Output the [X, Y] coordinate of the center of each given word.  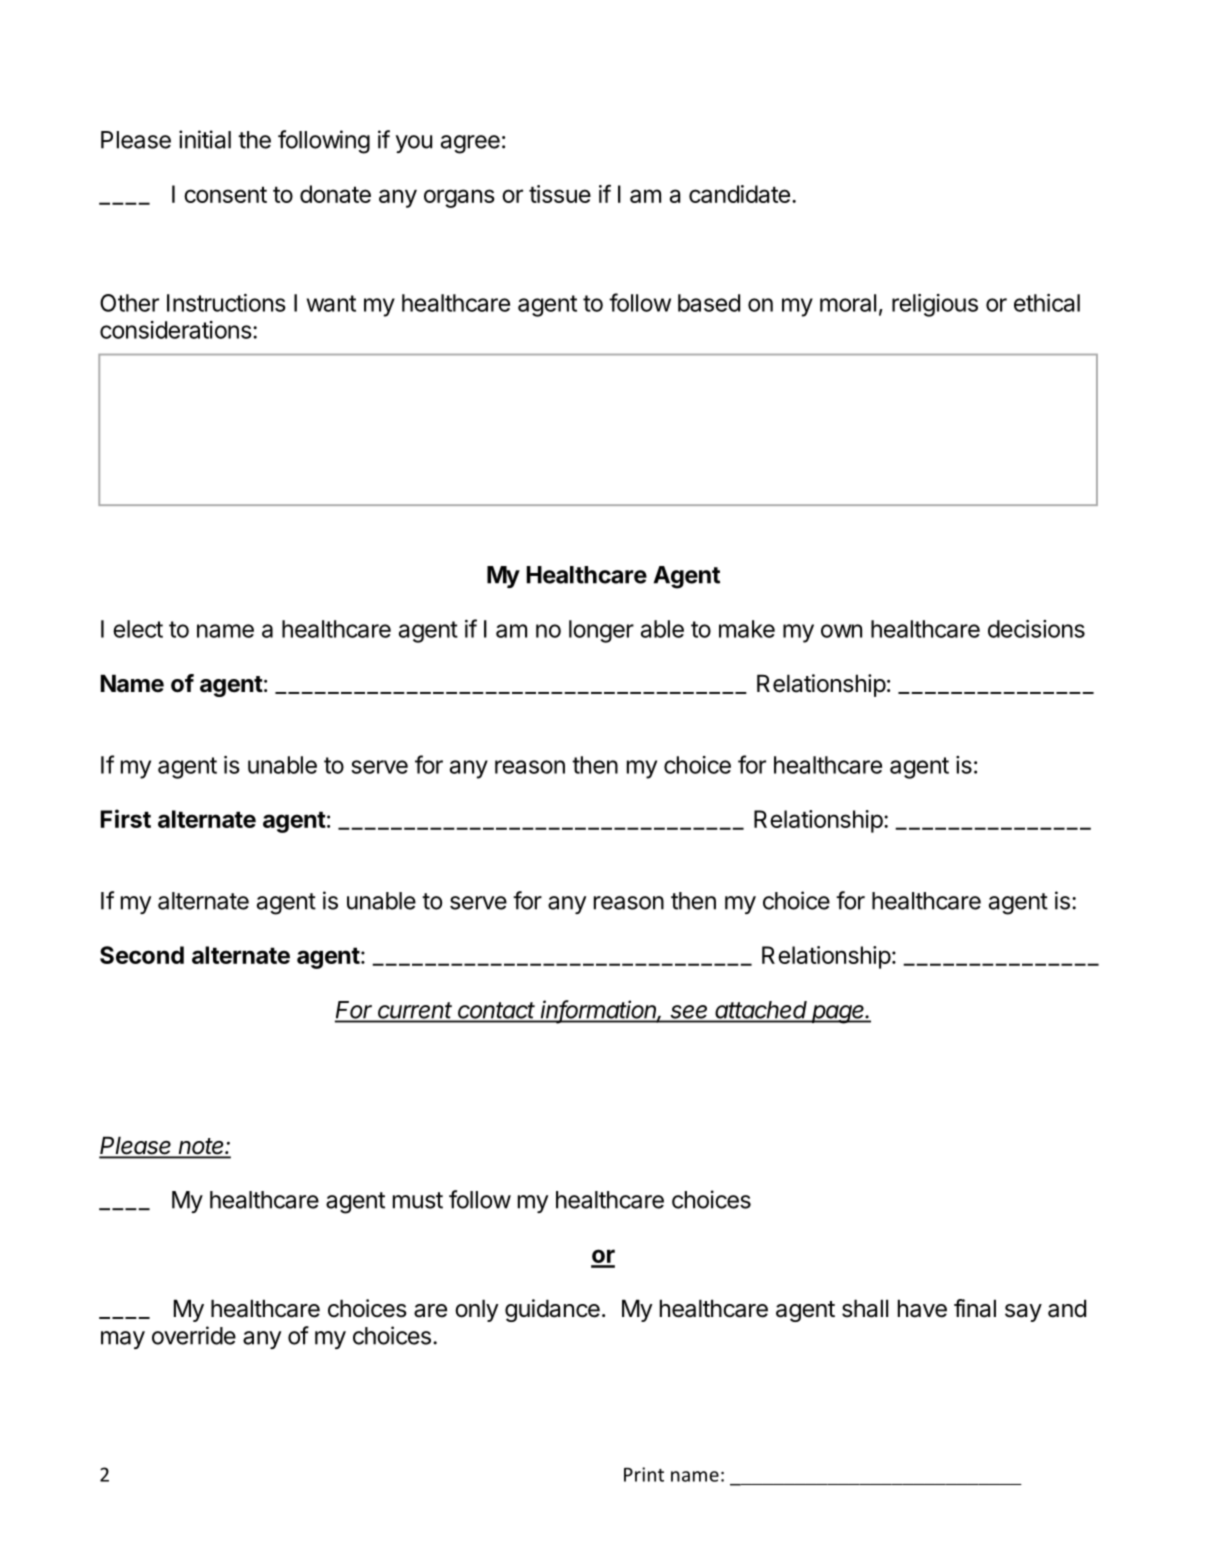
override [194, 1335]
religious [935, 305]
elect [138, 629]
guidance [552, 1310]
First [126, 818]
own [841, 631]
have [922, 1308]
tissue [560, 194]
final [975, 1308]
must [418, 1200]
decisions [1036, 629]
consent [225, 194]
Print [644, 1474]
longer [601, 631]
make [747, 629]
